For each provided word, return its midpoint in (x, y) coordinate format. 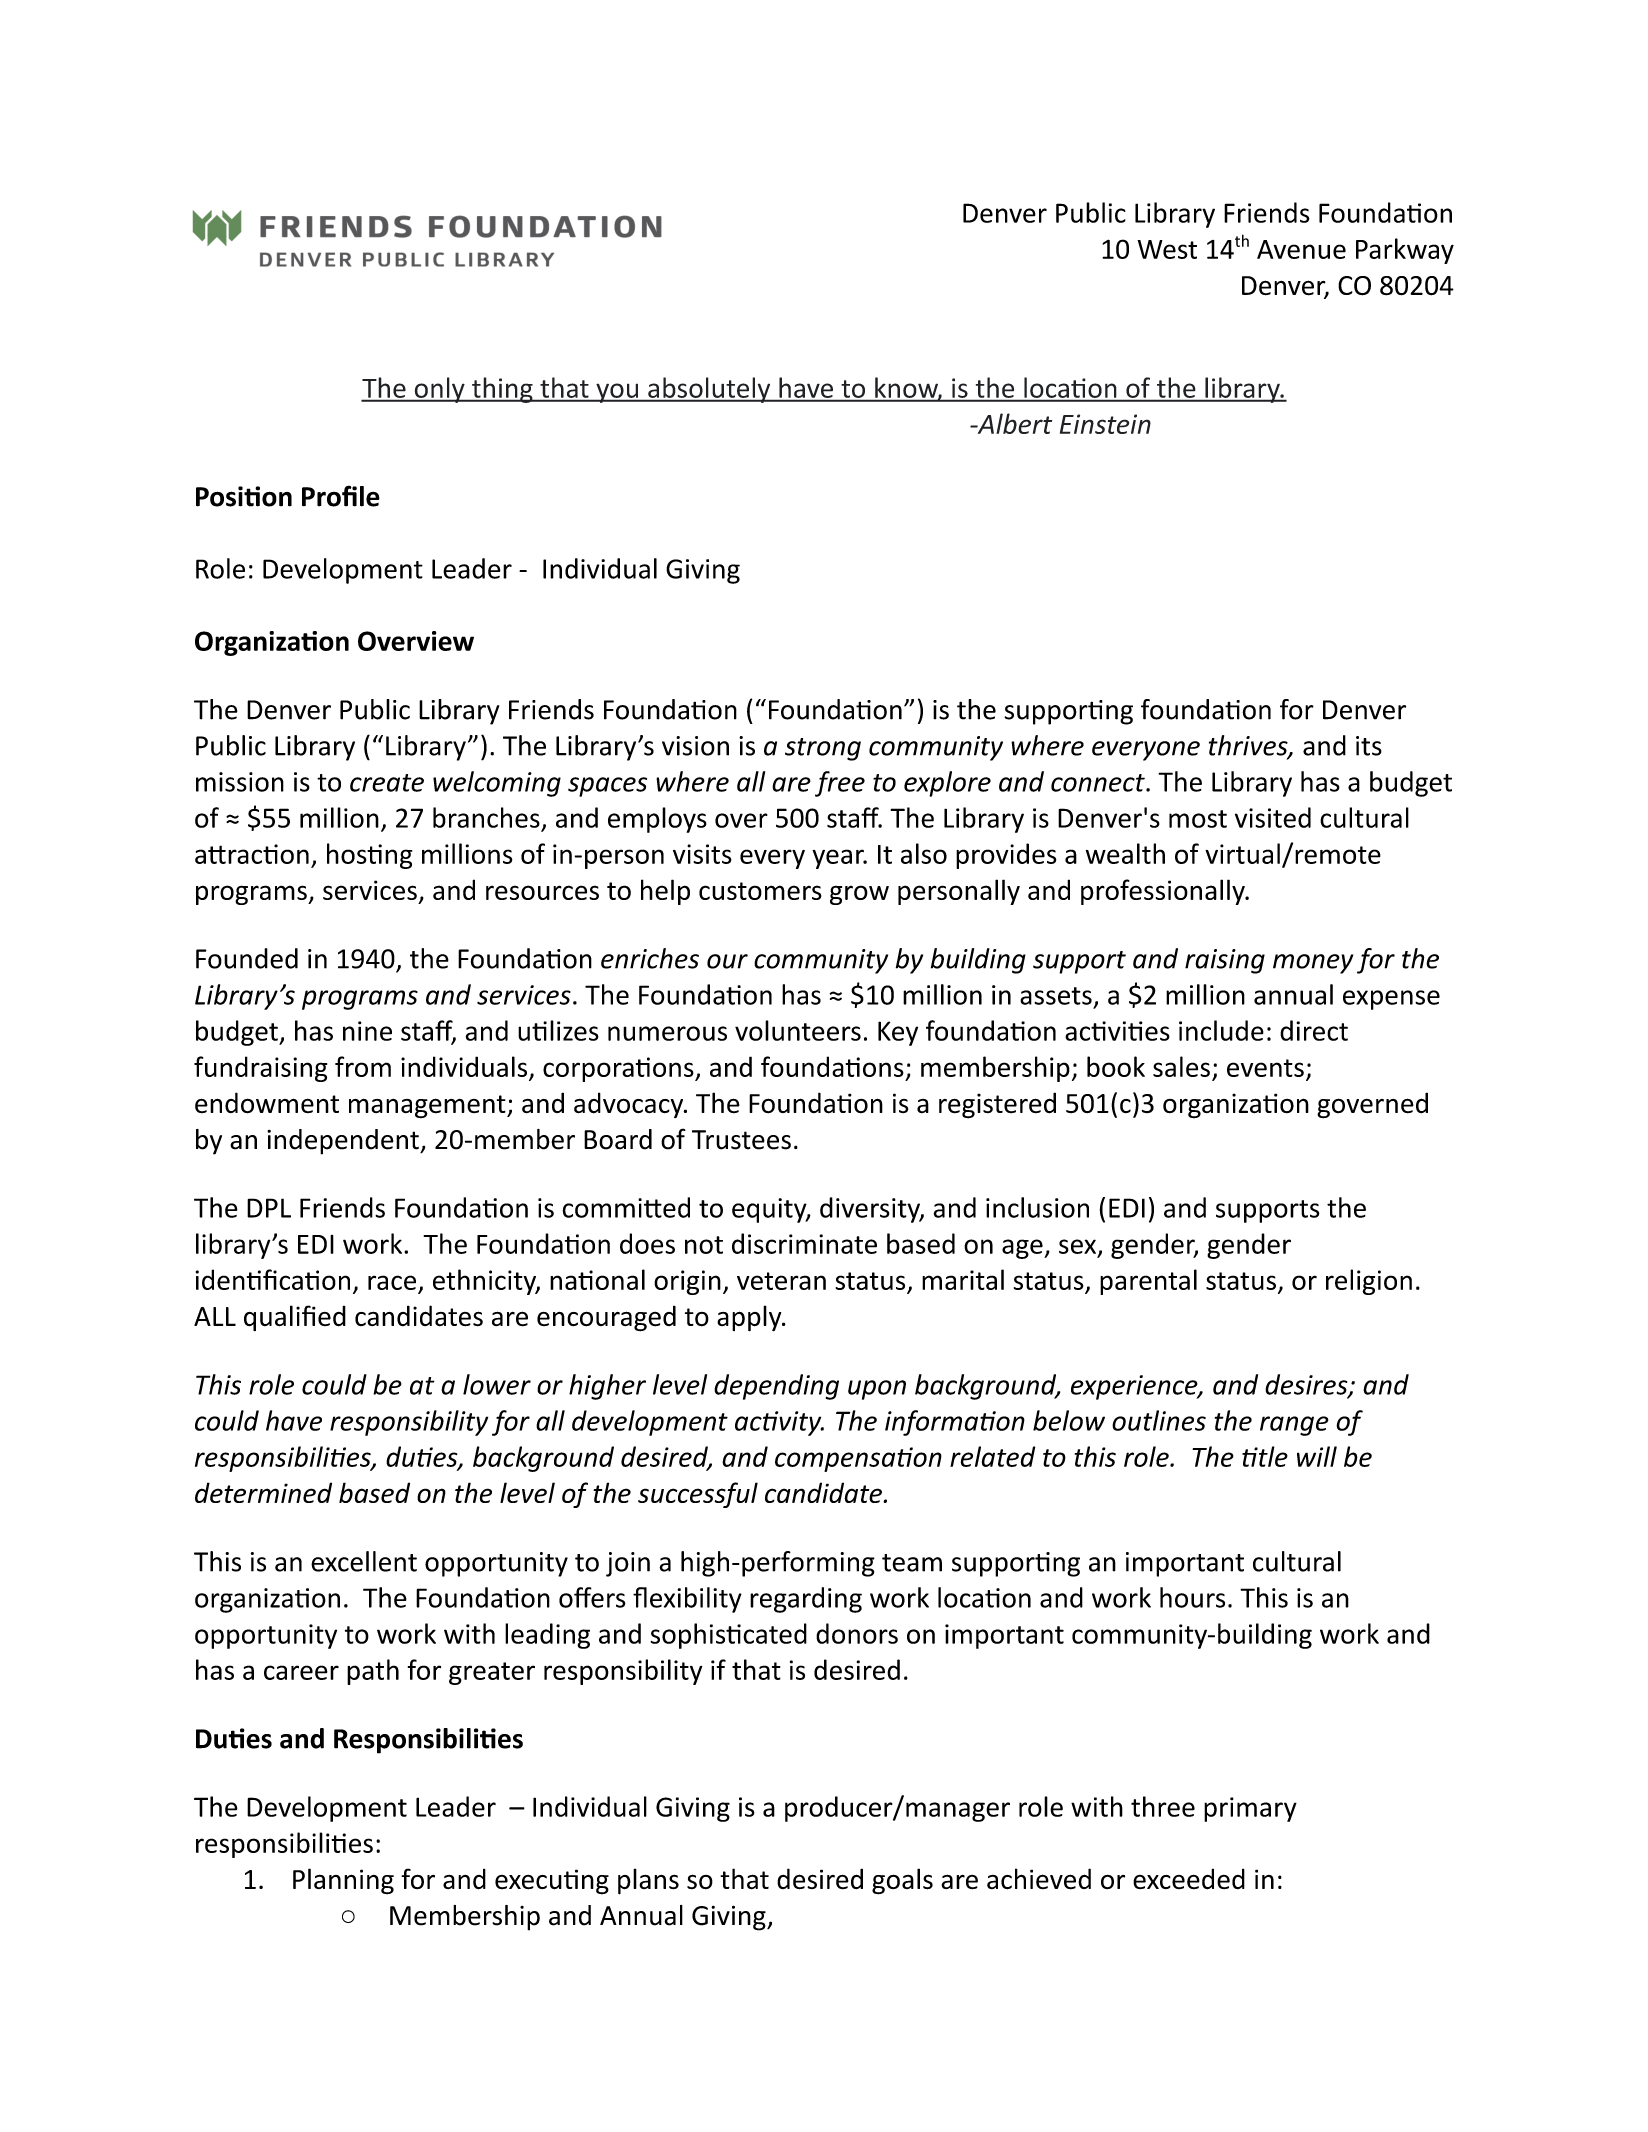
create (387, 783)
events (1265, 1068)
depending (776, 1387)
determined (263, 1492)
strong (823, 749)
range (1294, 1426)
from (363, 1066)
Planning (343, 1881)
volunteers (798, 1030)
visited (1273, 817)
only (439, 390)
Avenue (1301, 249)
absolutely (709, 390)
